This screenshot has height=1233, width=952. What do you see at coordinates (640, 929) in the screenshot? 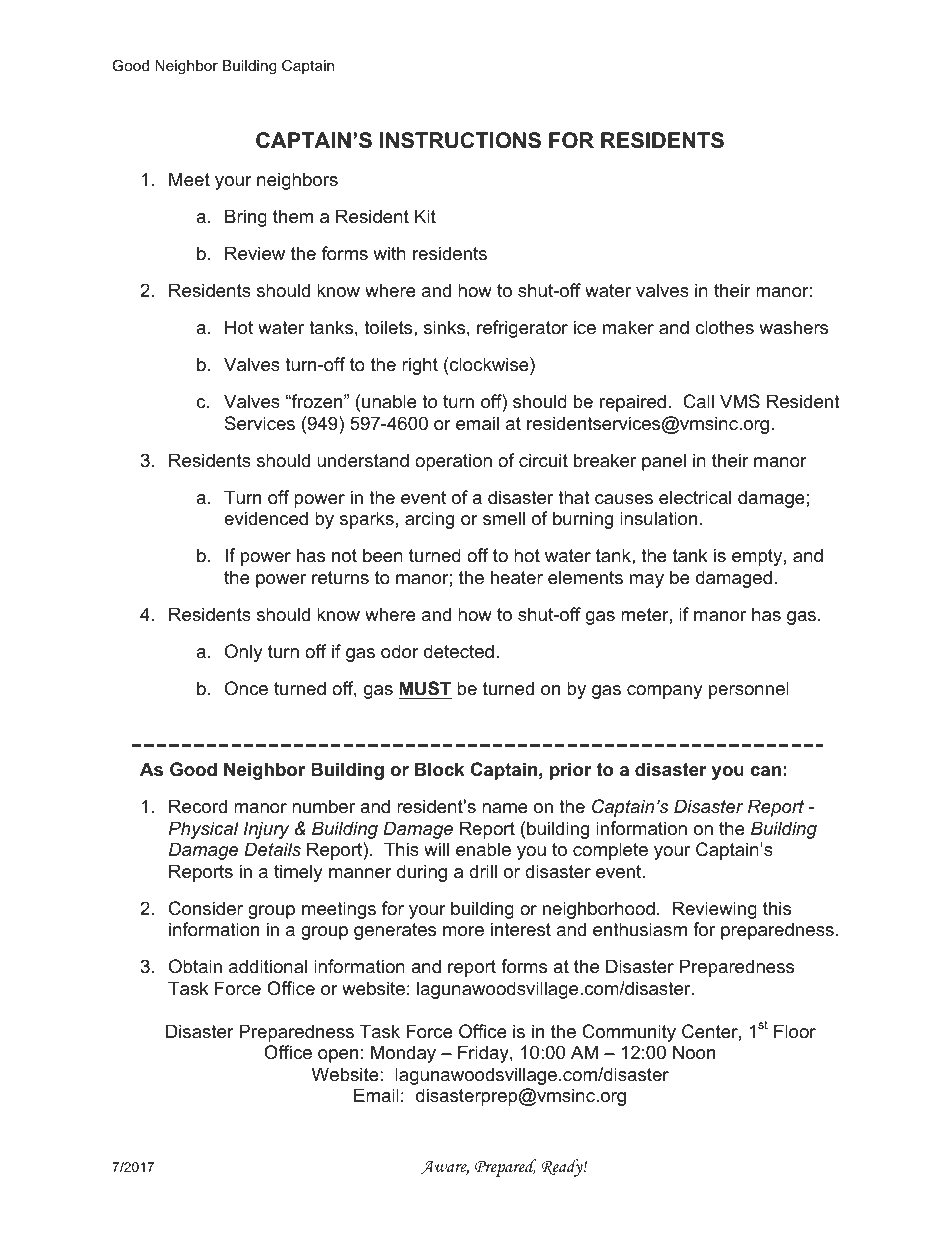
I see `enthusiasm` at bounding box center [640, 929].
